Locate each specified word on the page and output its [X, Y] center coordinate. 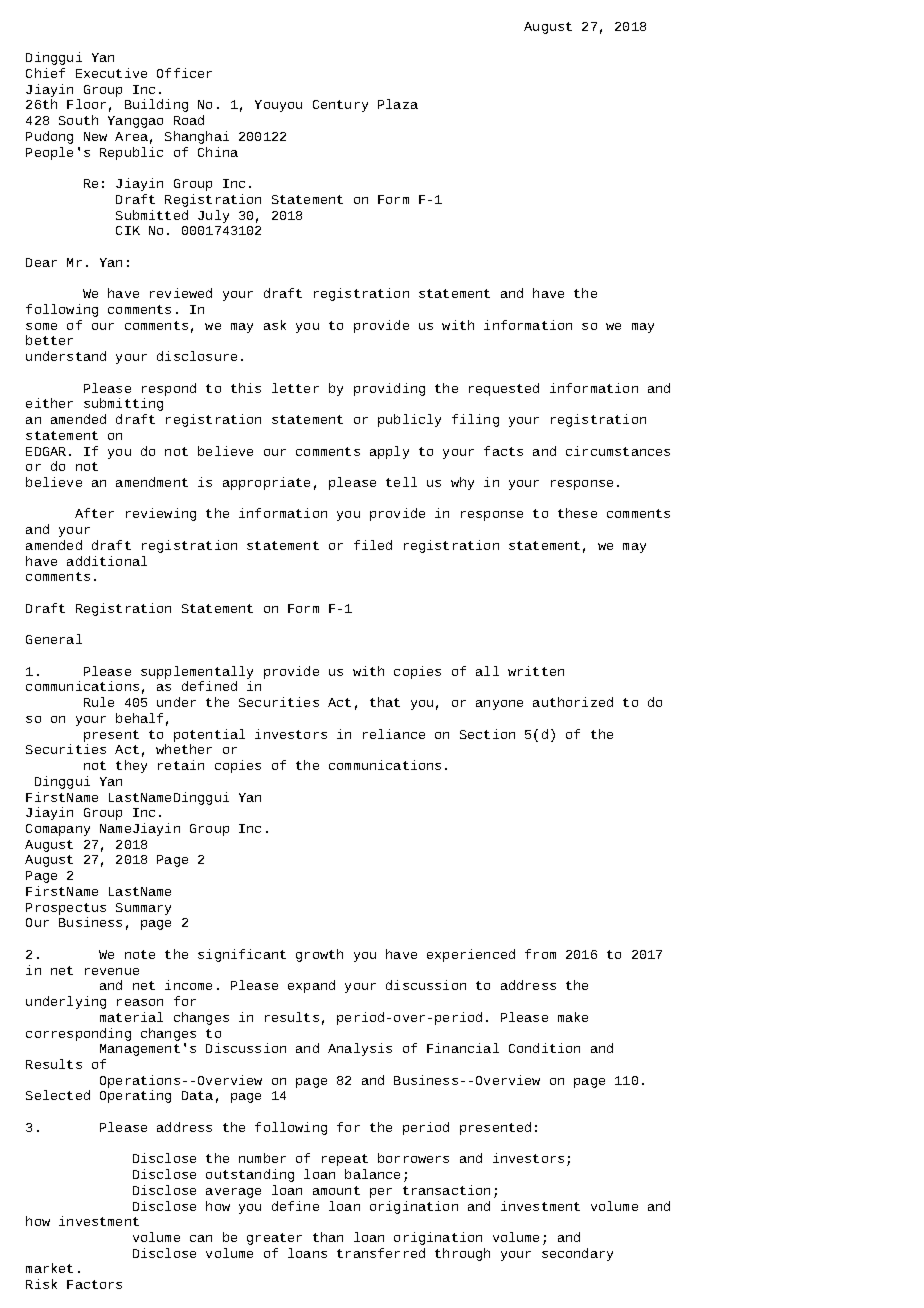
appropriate [266, 483]
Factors [94, 1284]
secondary [577, 1254]
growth [319, 955]
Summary [143, 909]
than [328, 1237]
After [94, 513]
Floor [86, 104]
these [577, 513]
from [540, 954]
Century [340, 106]
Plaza [398, 104]
